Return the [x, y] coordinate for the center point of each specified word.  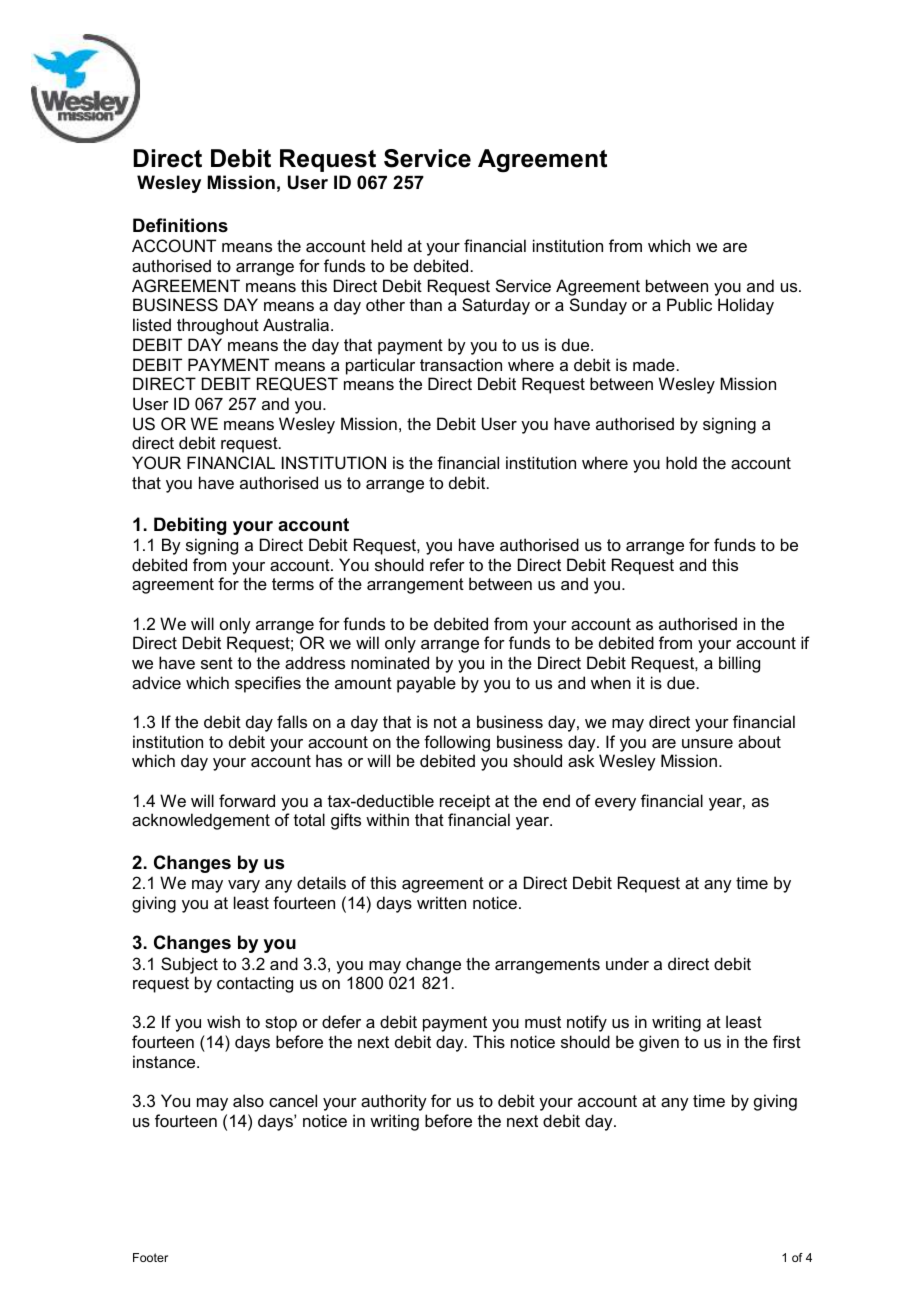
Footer [150, 1257]
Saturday [496, 306]
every [615, 804]
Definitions [180, 225]
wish [223, 1021]
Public [689, 304]
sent [217, 663]
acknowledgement [201, 821]
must [543, 1022]
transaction [461, 364]
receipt [465, 802]
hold [681, 462]
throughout [218, 326]
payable [426, 684]
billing [739, 664]
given [659, 1043]
